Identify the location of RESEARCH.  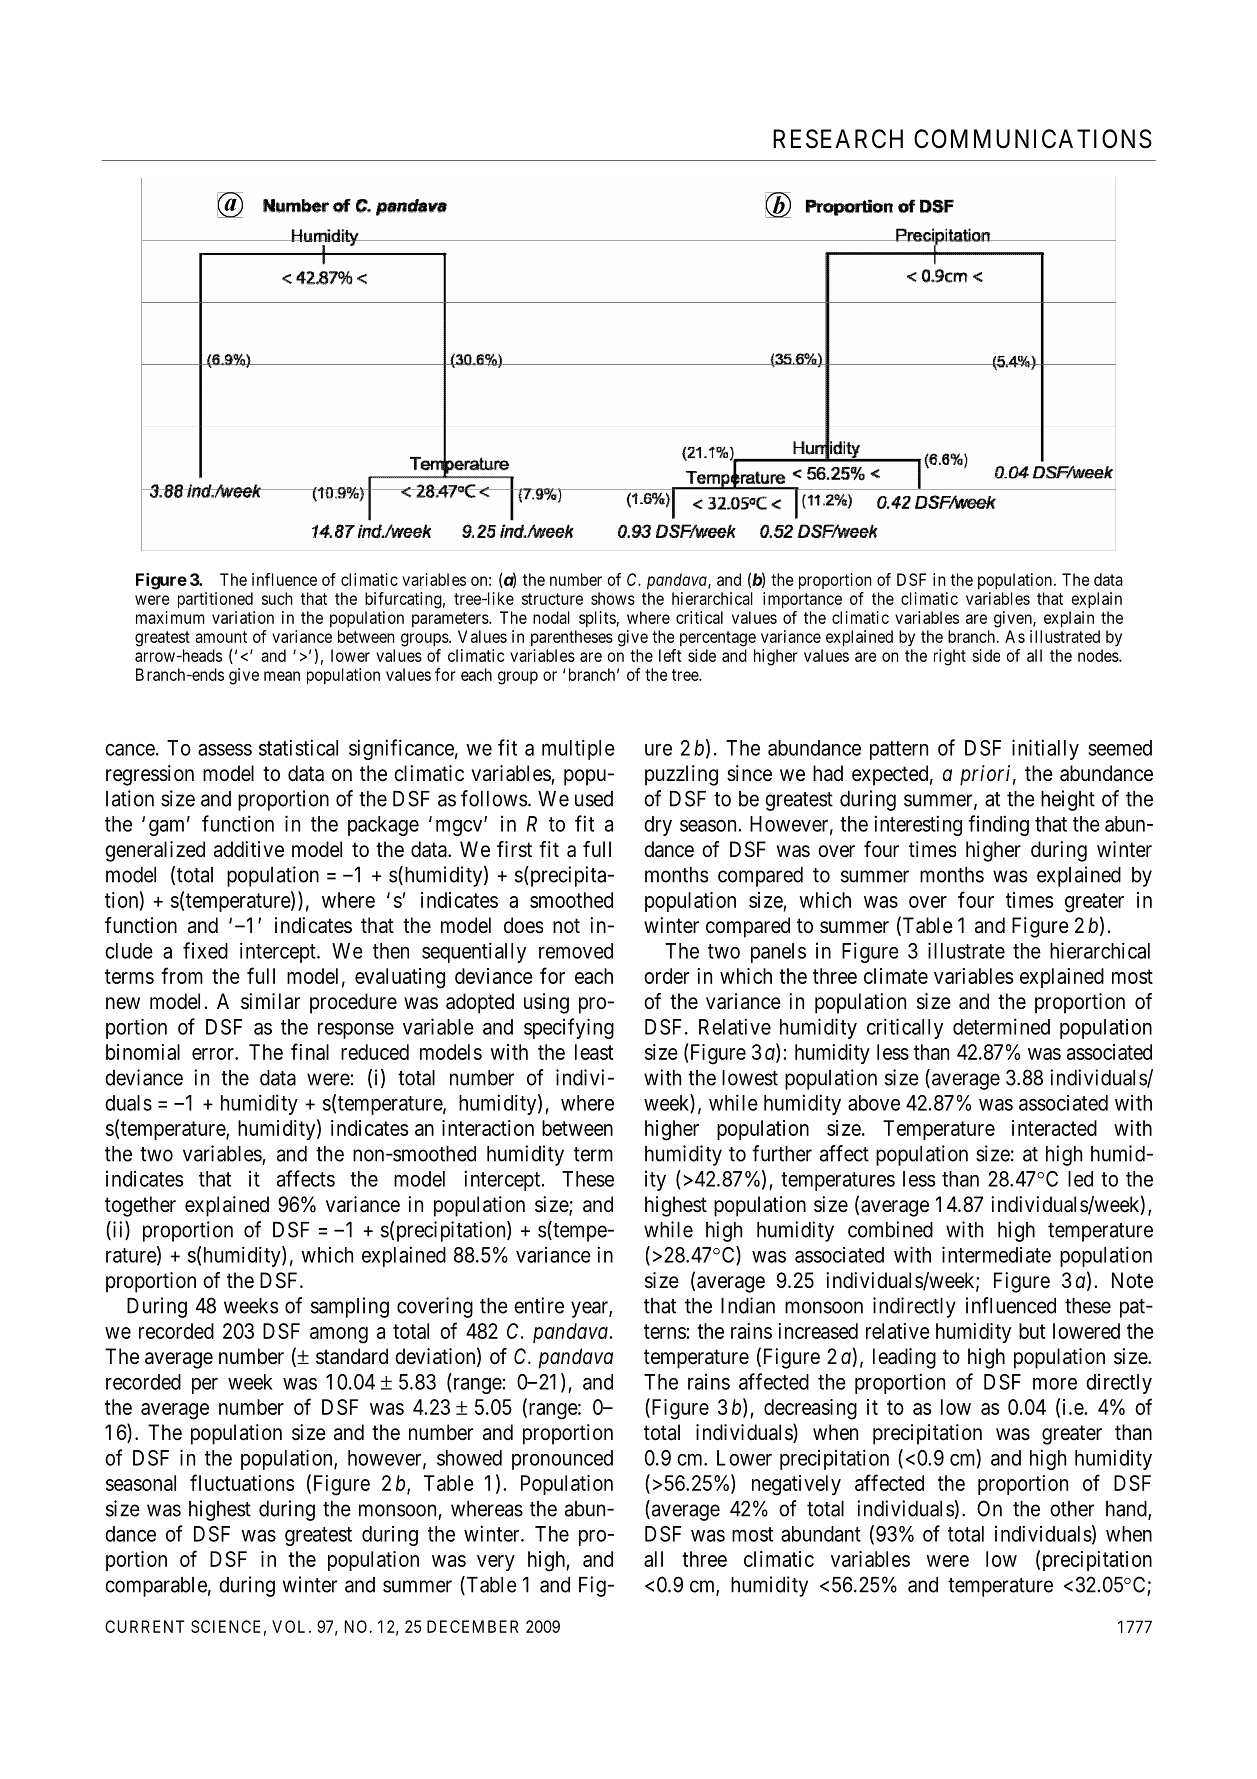
(838, 139).
